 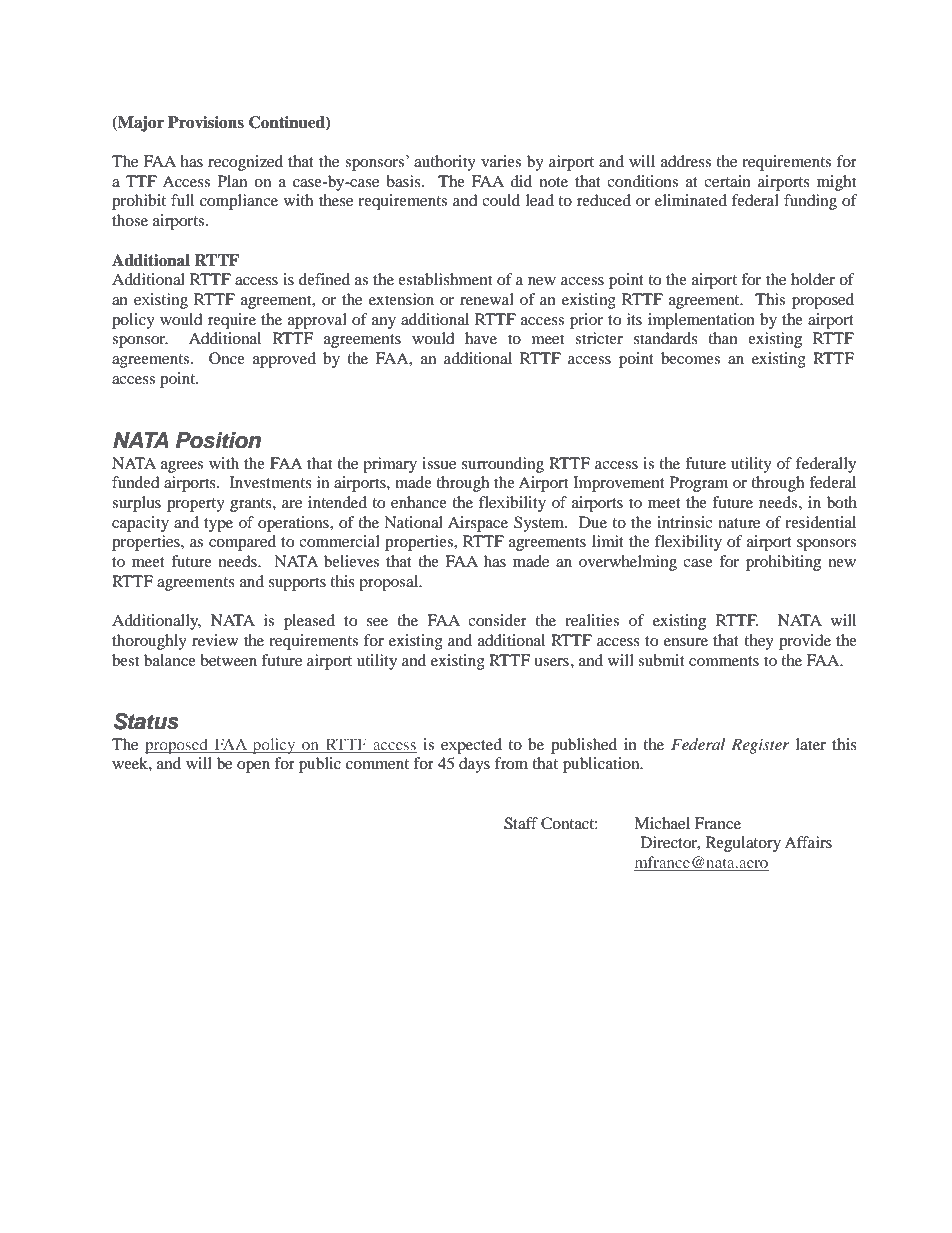 What do you see at coordinates (686, 161) in the screenshot?
I see `address` at bounding box center [686, 161].
